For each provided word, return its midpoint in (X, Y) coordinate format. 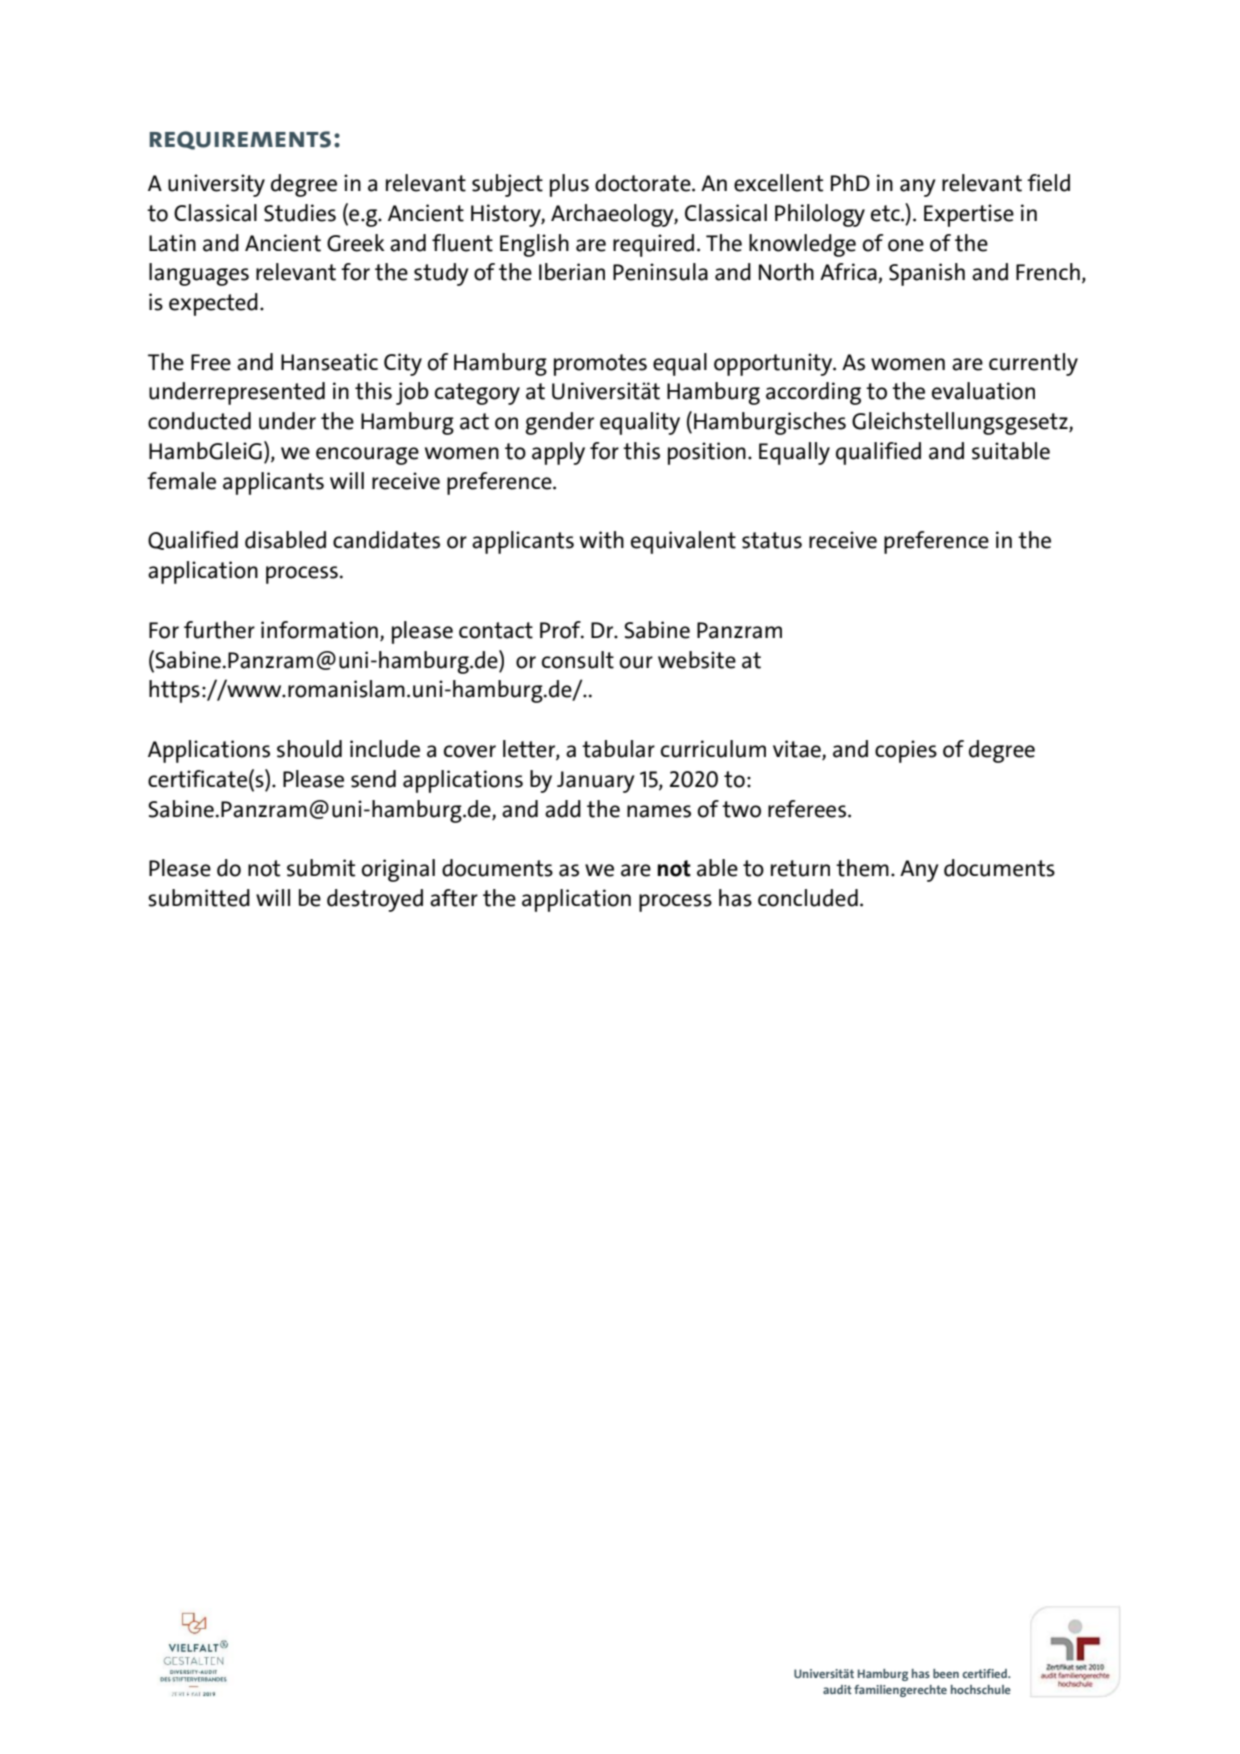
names (659, 811)
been (946, 1673)
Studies (300, 213)
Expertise (969, 215)
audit (837, 1689)
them (862, 868)
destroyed (375, 900)
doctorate (644, 183)
